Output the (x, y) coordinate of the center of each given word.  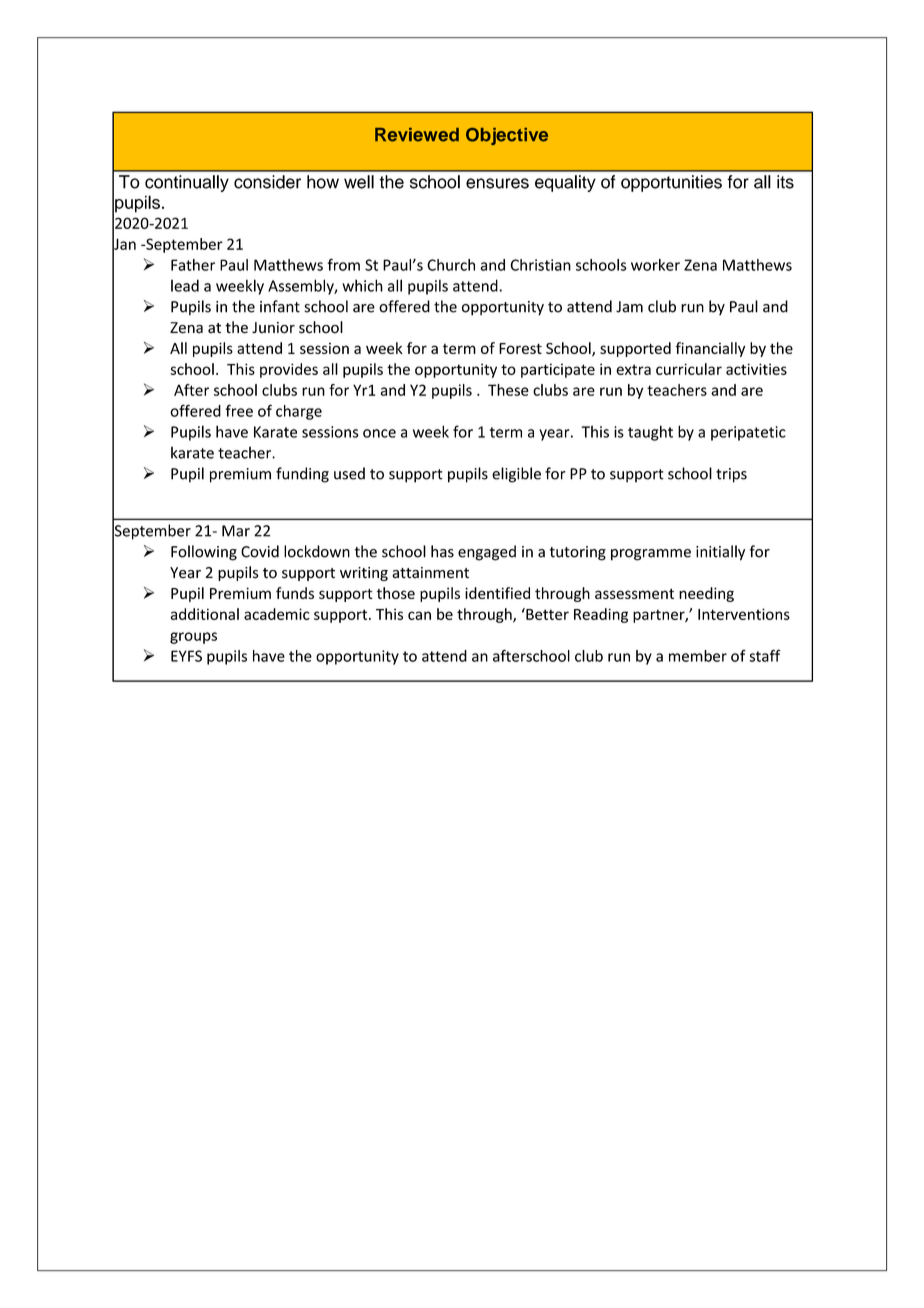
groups (193, 638)
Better (546, 614)
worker (655, 265)
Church (451, 265)
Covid (260, 551)
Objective (507, 136)
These (508, 390)
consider (267, 182)
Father (193, 265)
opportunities (671, 183)
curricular (689, 369)
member (698, 656)
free (239, 410)
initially (720, 553)
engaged (487, 553)
